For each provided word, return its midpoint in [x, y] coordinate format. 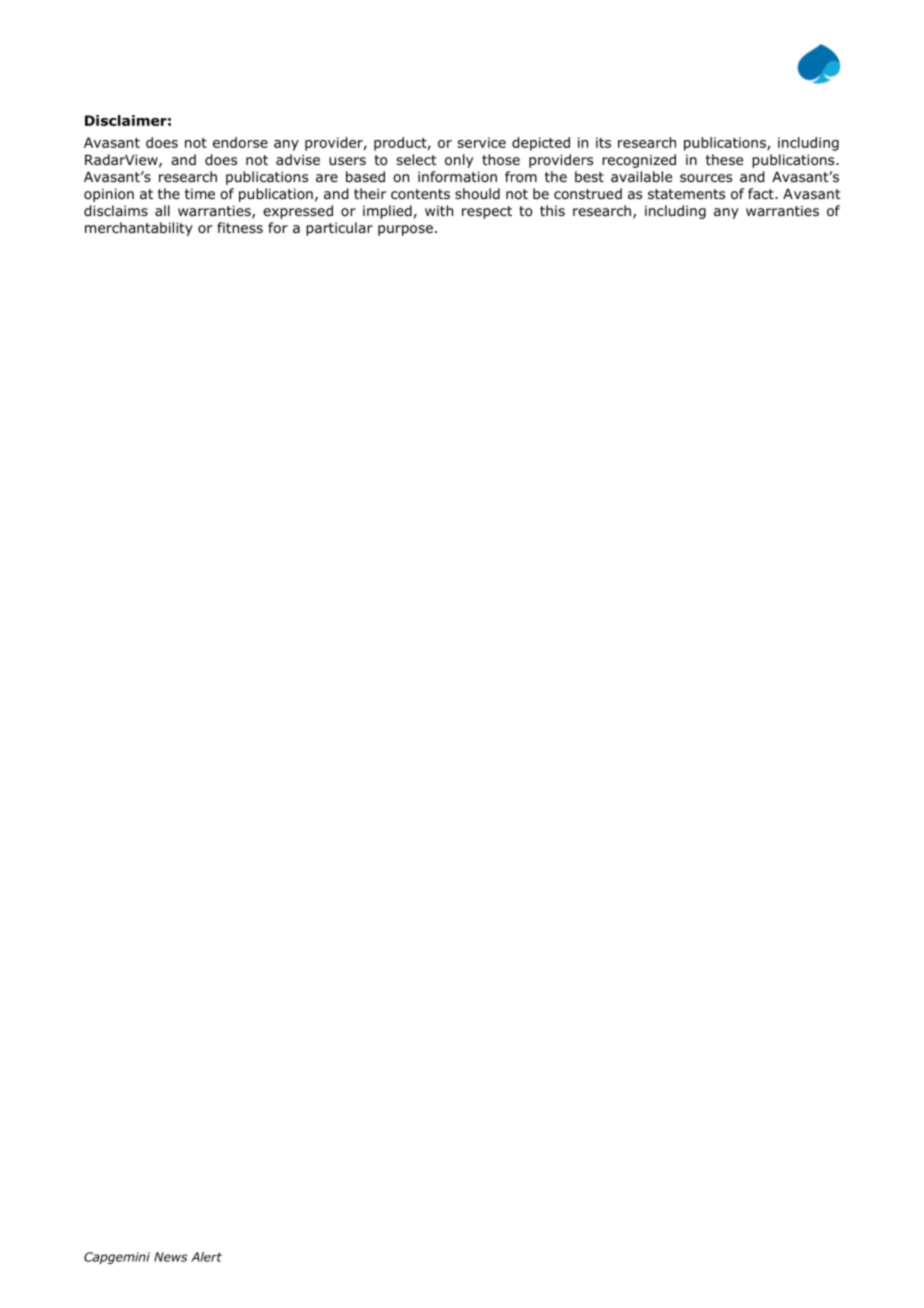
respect [487, 212]
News [171, 1257]
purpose [405, 230]
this [552, 210]
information [457, 176]
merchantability [139, 229]
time [200, 194]
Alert [206, 1257]
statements [686, 194]
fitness [240, 227]
